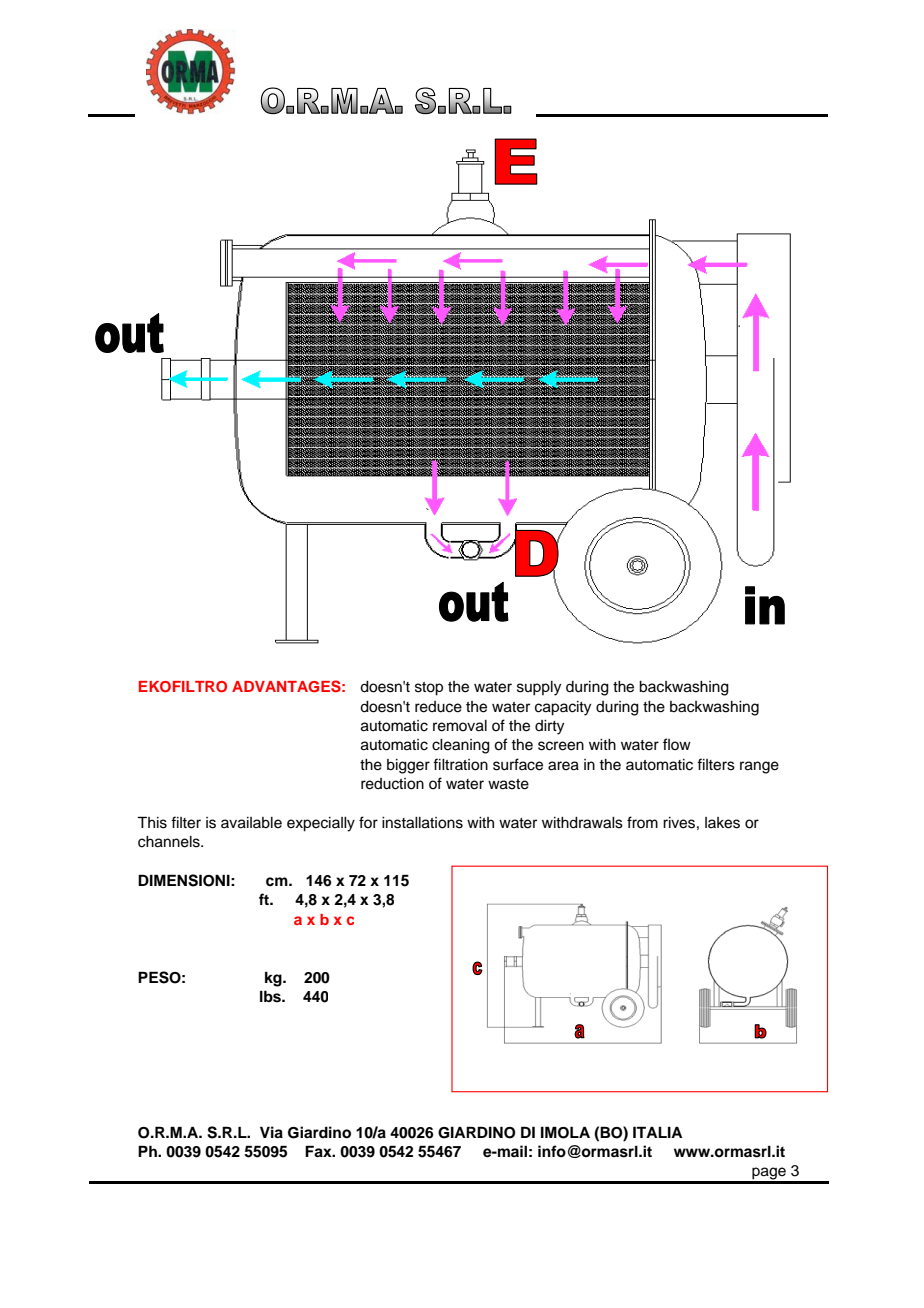 Image resolution: width=924 pixels, height=1308 pixels. What do you see at coordinates (658, 1132) in the screenshot?
I see `ITALIA` at bounding box center [658, 1132].
